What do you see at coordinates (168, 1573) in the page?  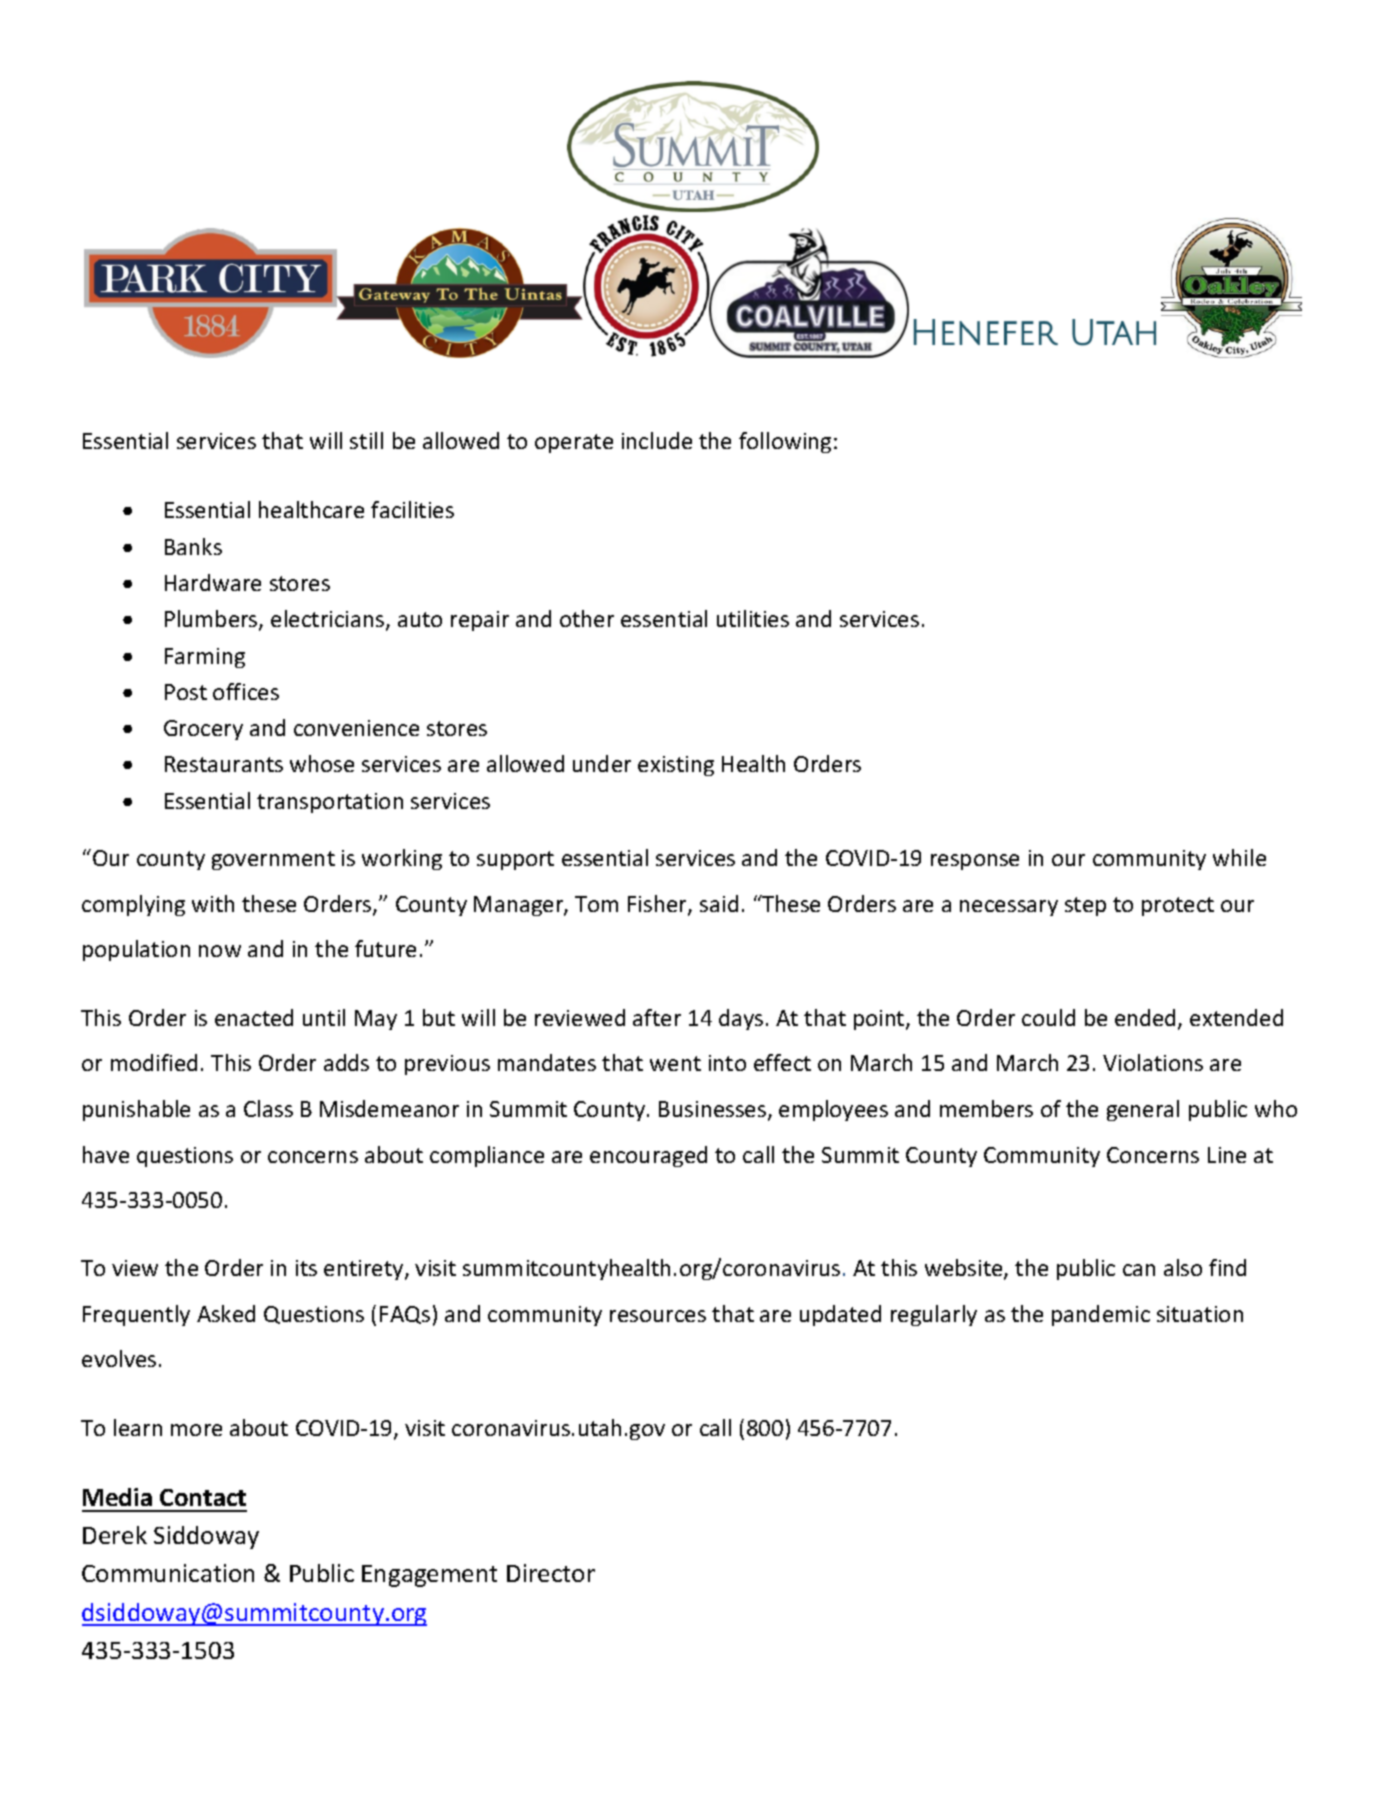 I see `Communication` at bounding box center [168, 1573].
